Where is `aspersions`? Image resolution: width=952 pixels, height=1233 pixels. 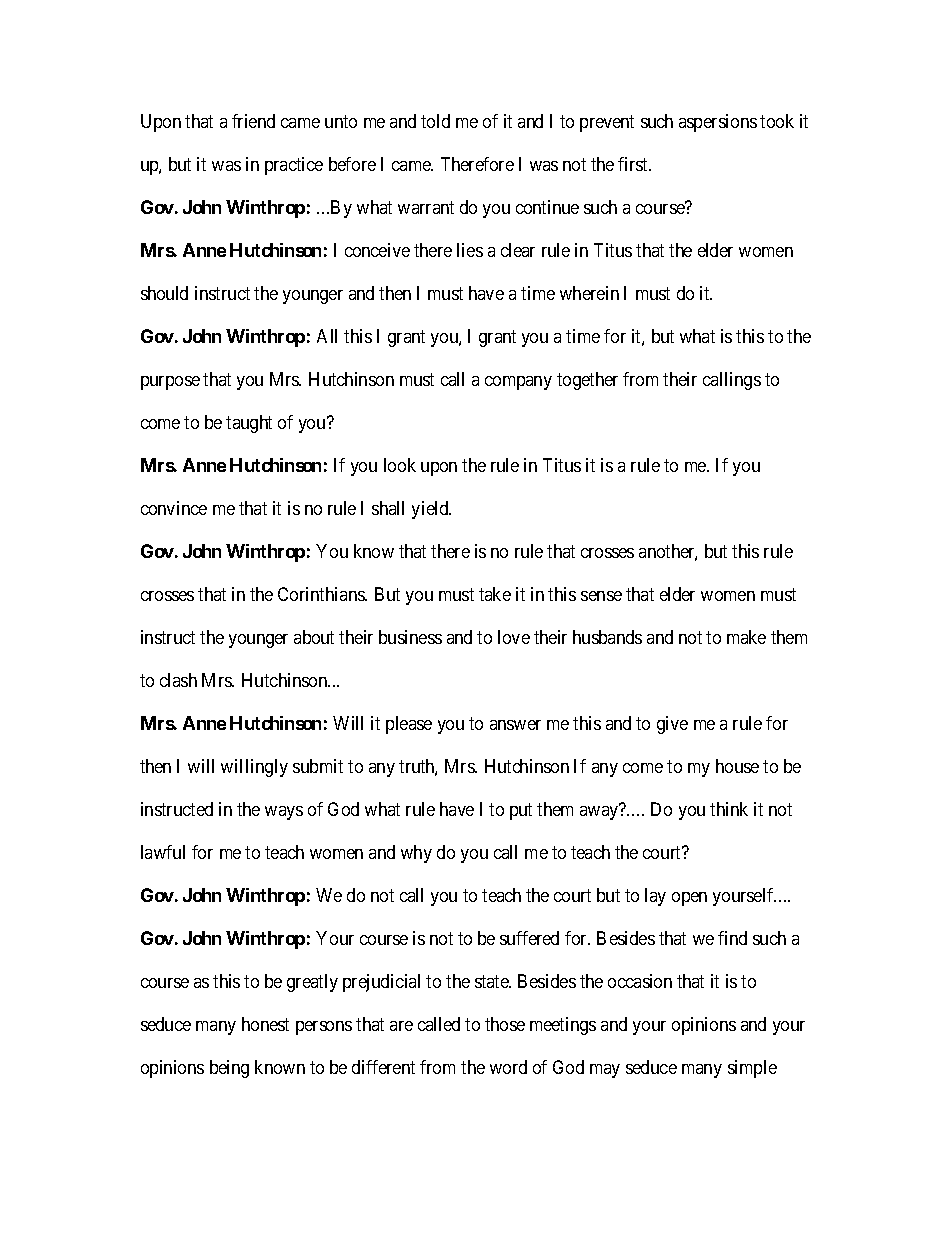 aspersions is located at coordinates (718, 123).
